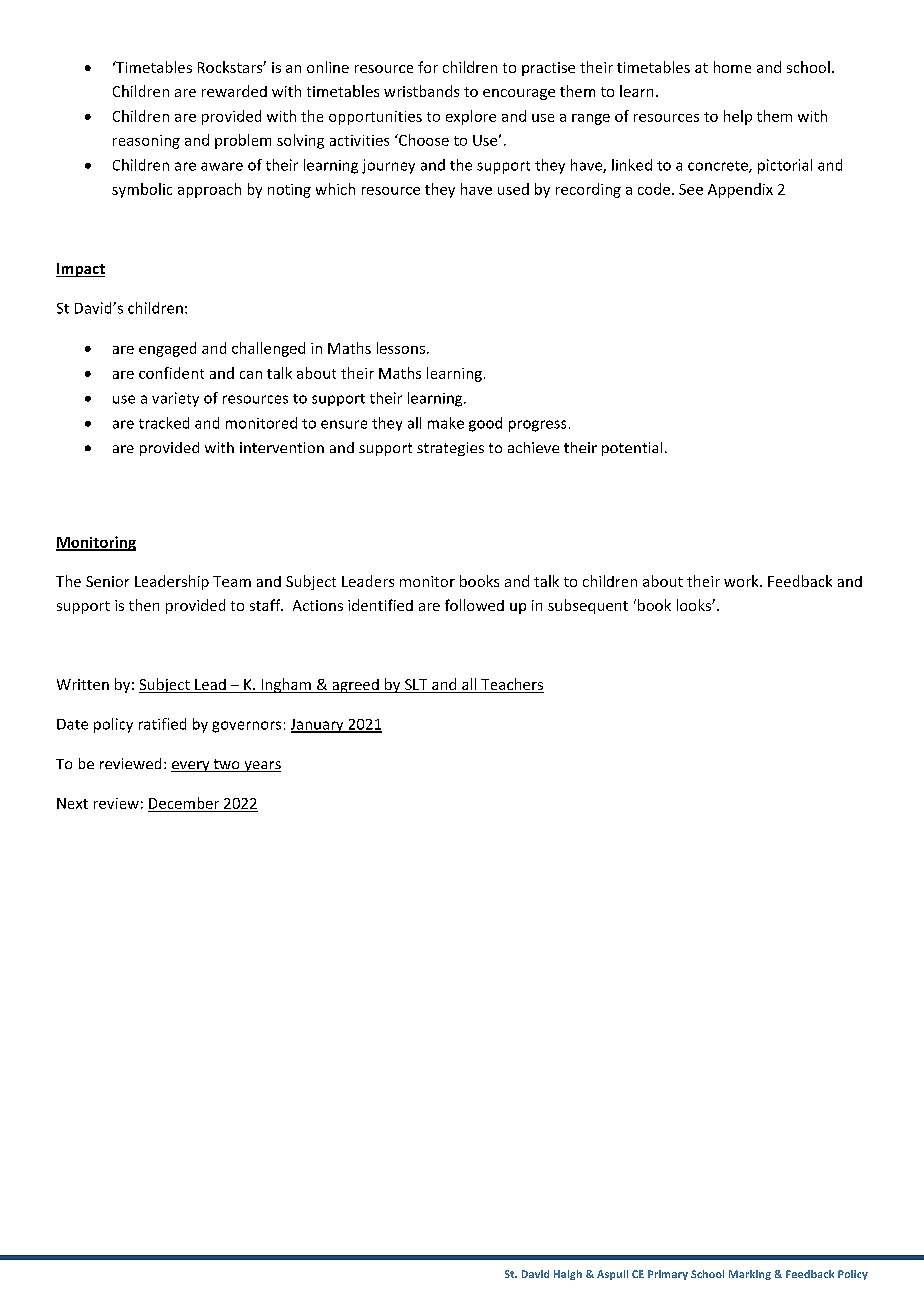 This document has height=1308, width=924. I want to click on looks, so click(695, 605).
